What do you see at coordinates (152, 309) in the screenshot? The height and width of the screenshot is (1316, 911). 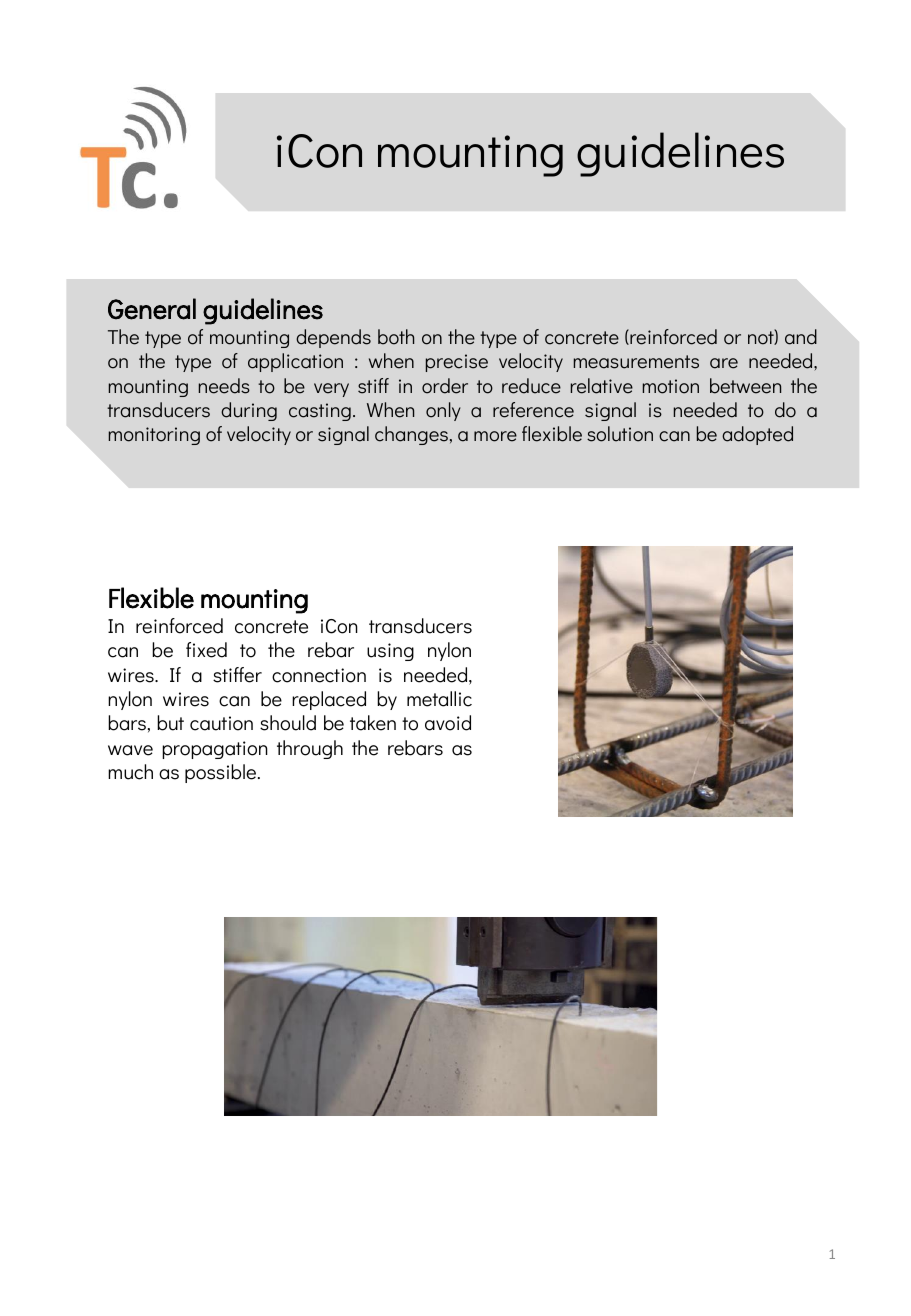 I see `General` at bounding box center [152, 309].
